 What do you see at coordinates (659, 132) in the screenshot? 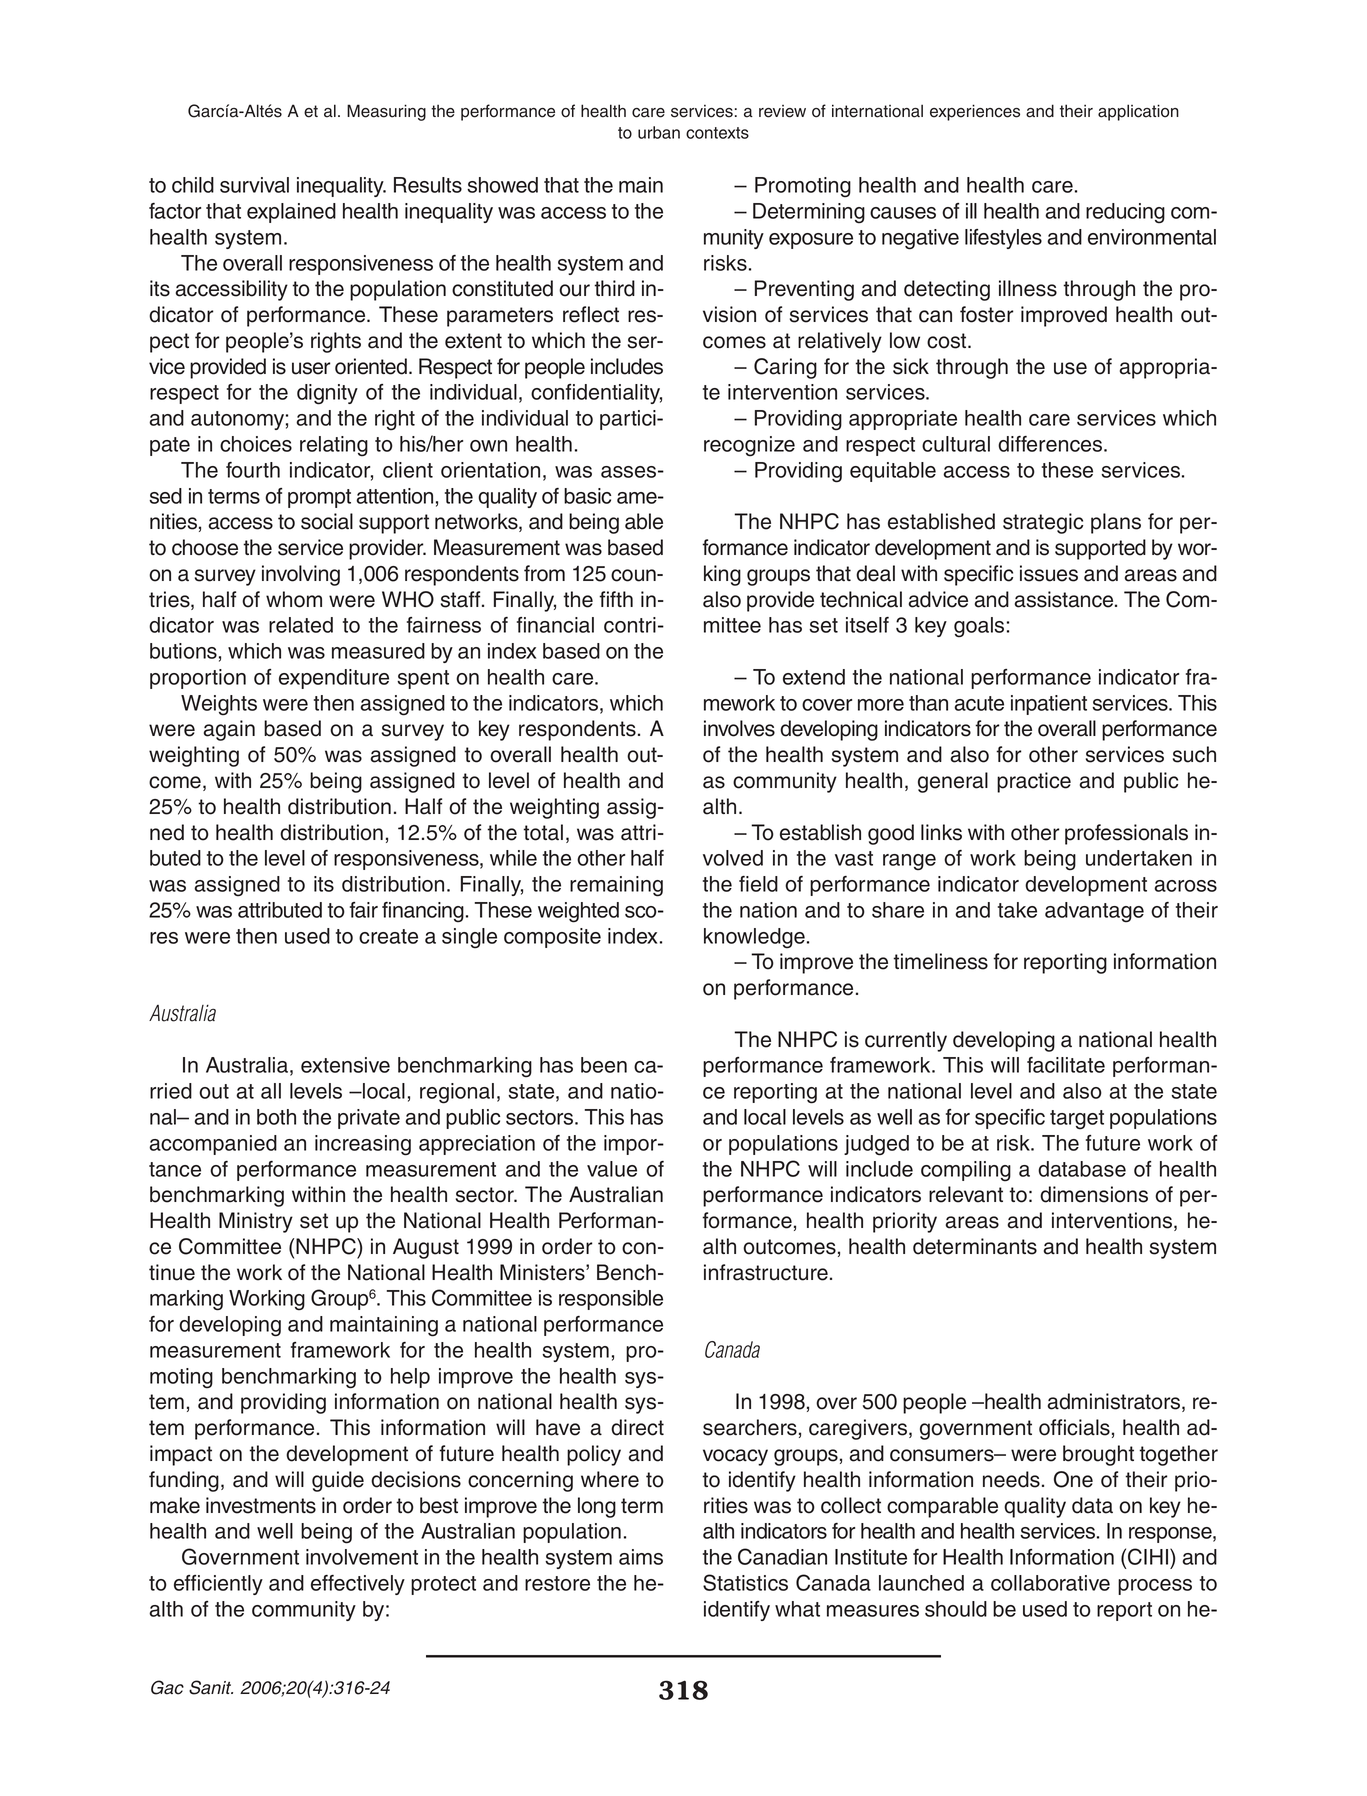
I see `urban` at bounding box center [659, 132].
